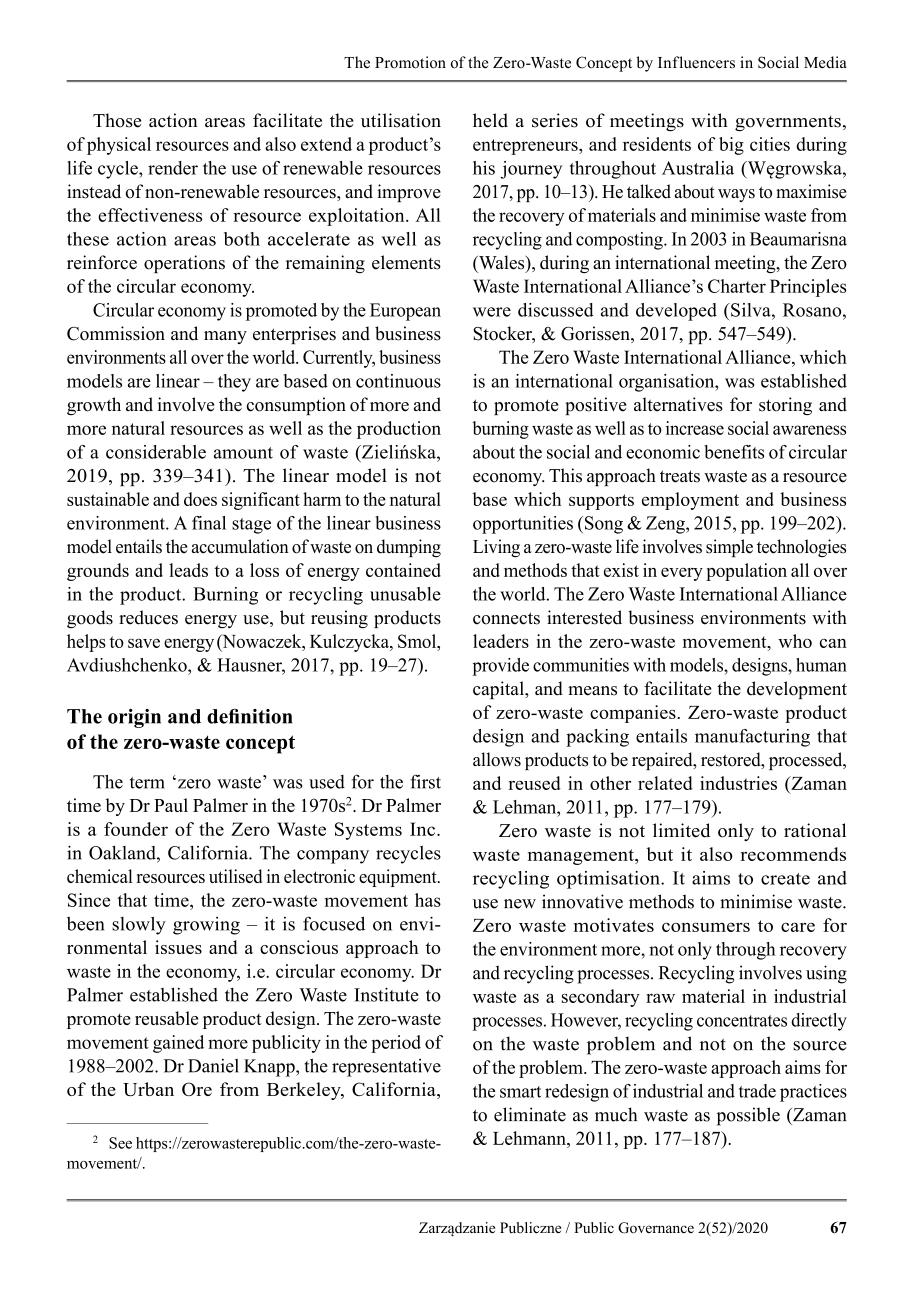 The image size is (924, 1303). What do you see at coordinates (410, 62) in the document?
I see `Promotion` at bounding box center [410, 62].
